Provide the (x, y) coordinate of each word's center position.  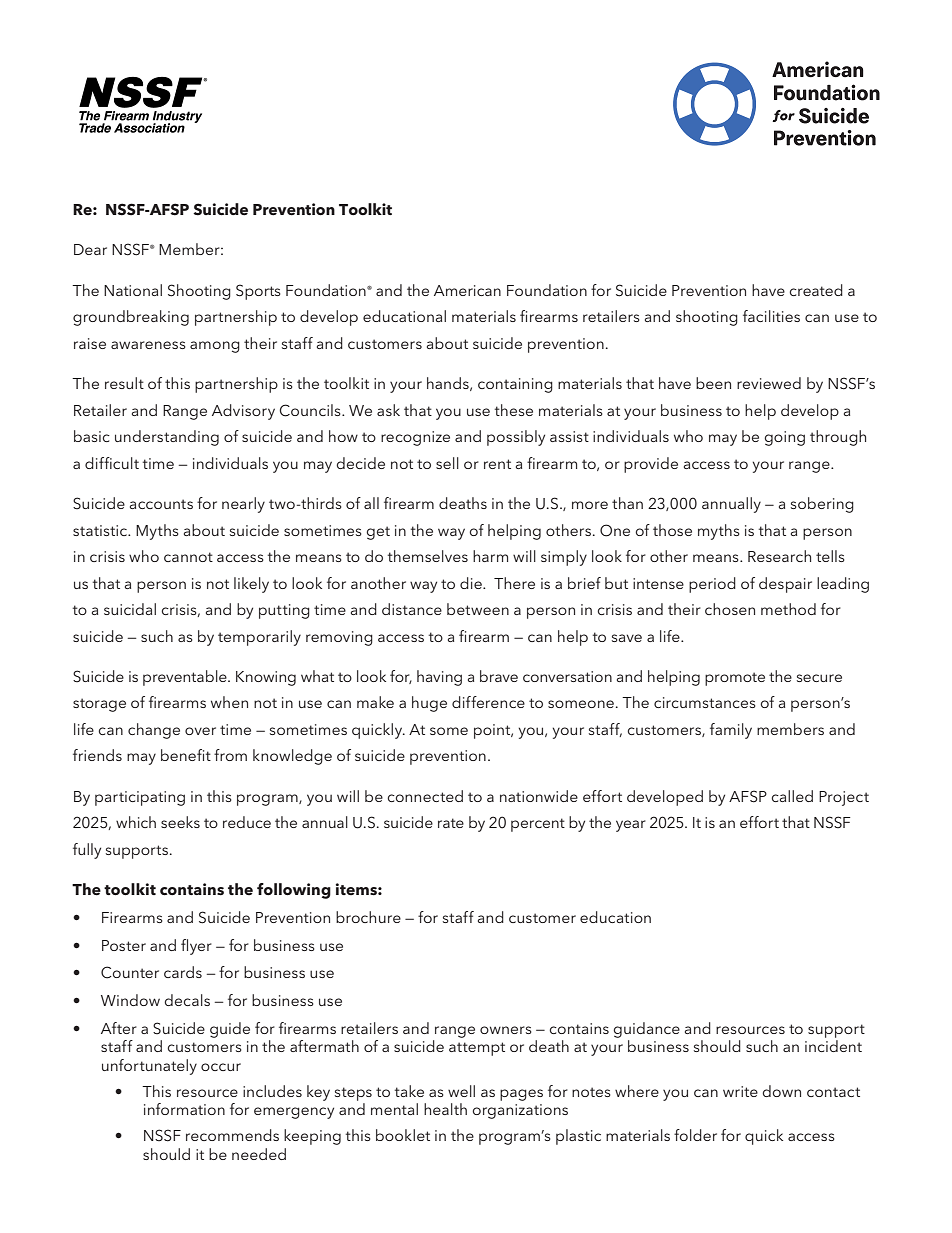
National (133, 290)
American (467, 290)
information (184, 1109)
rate (451, 823)
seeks (180, 822)
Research (779, 556)
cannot (188, 557)
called (792, 796)
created (816, 290)
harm (490, 556)
